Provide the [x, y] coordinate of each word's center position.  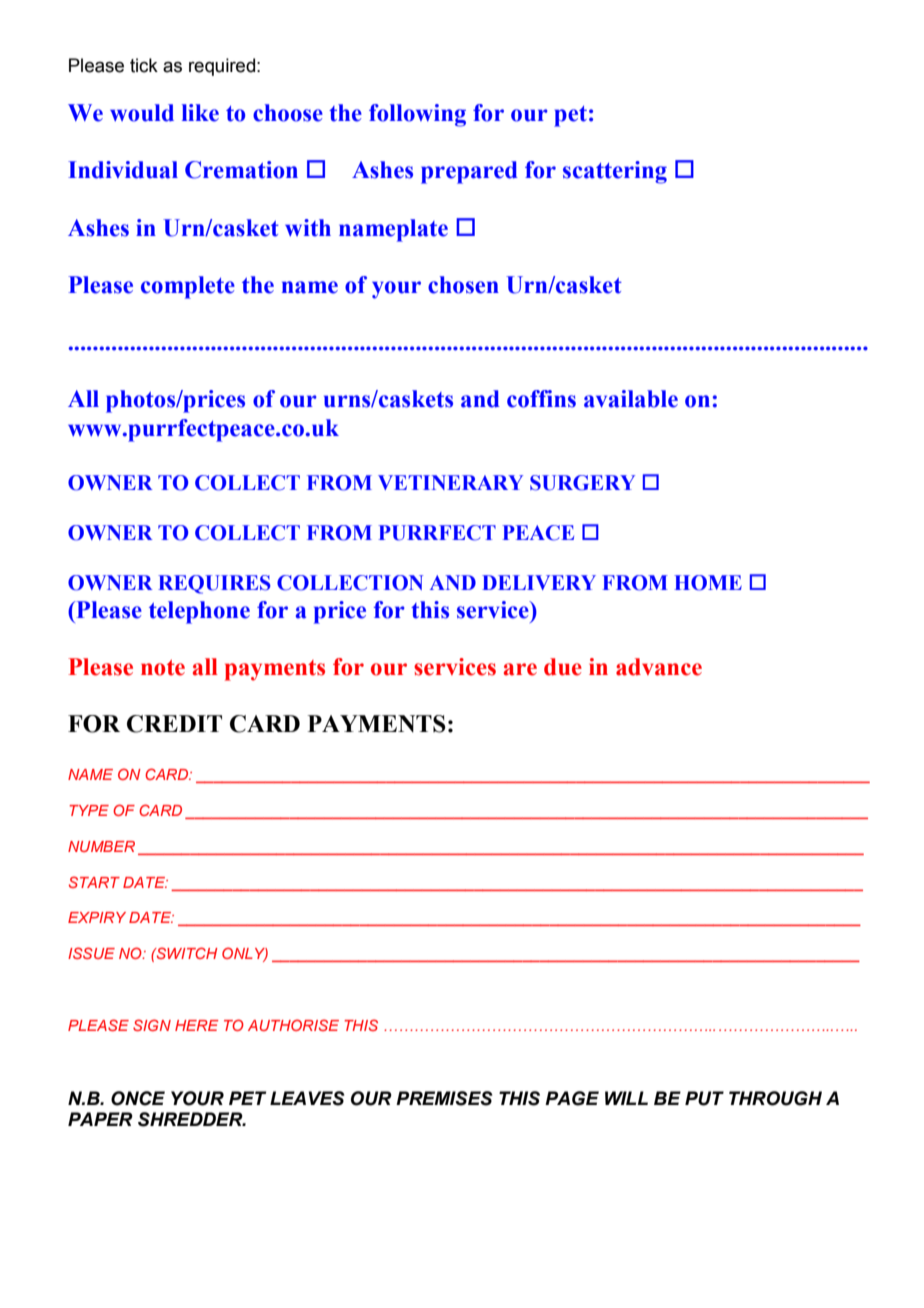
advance [659, 667]
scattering [615, 172]
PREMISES [444, 1098]
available [631, 399]
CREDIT [174, 724]
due [563, 667]
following [417, 115]
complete [188, 287]
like [200, 113]
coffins [541, 399]
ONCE [138, 1098]
